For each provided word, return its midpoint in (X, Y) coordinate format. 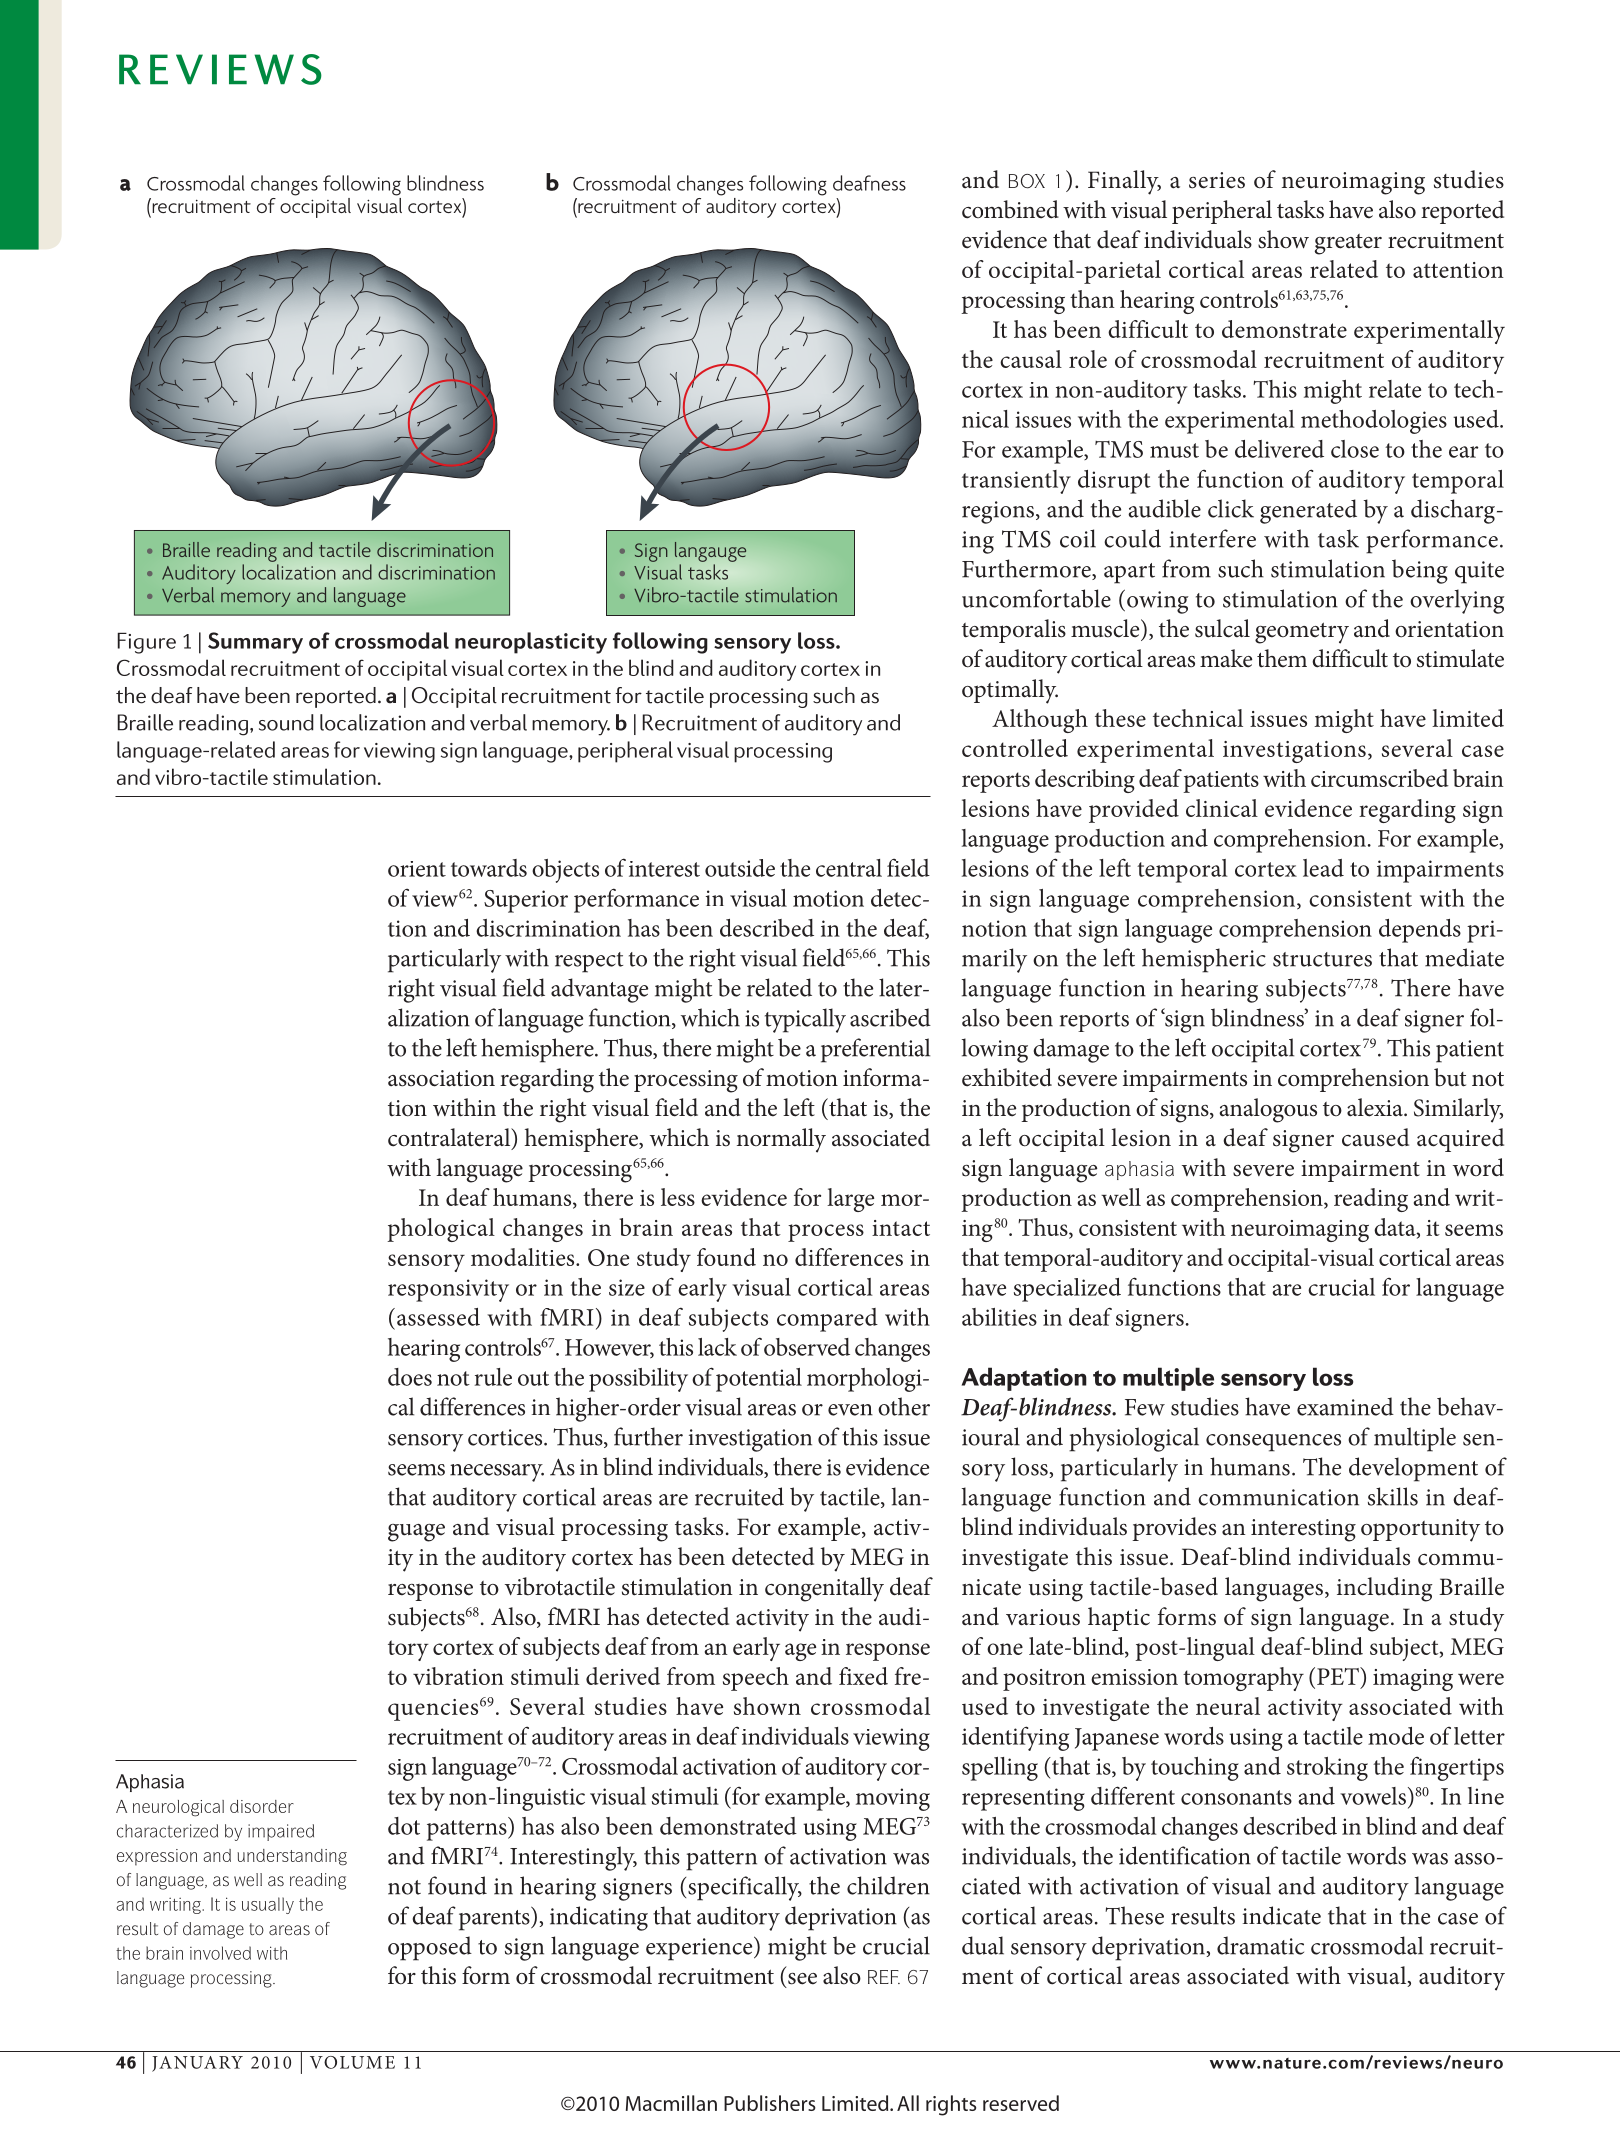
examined (1345, 1406)
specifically (745, 1888)
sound (286, 722)
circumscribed (1380, 778)
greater (1348, 244)
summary (255, 643)
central (849, 868)
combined (1010, 209)
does (410, 1377)
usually (268, 1905)
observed (807, 1347)
